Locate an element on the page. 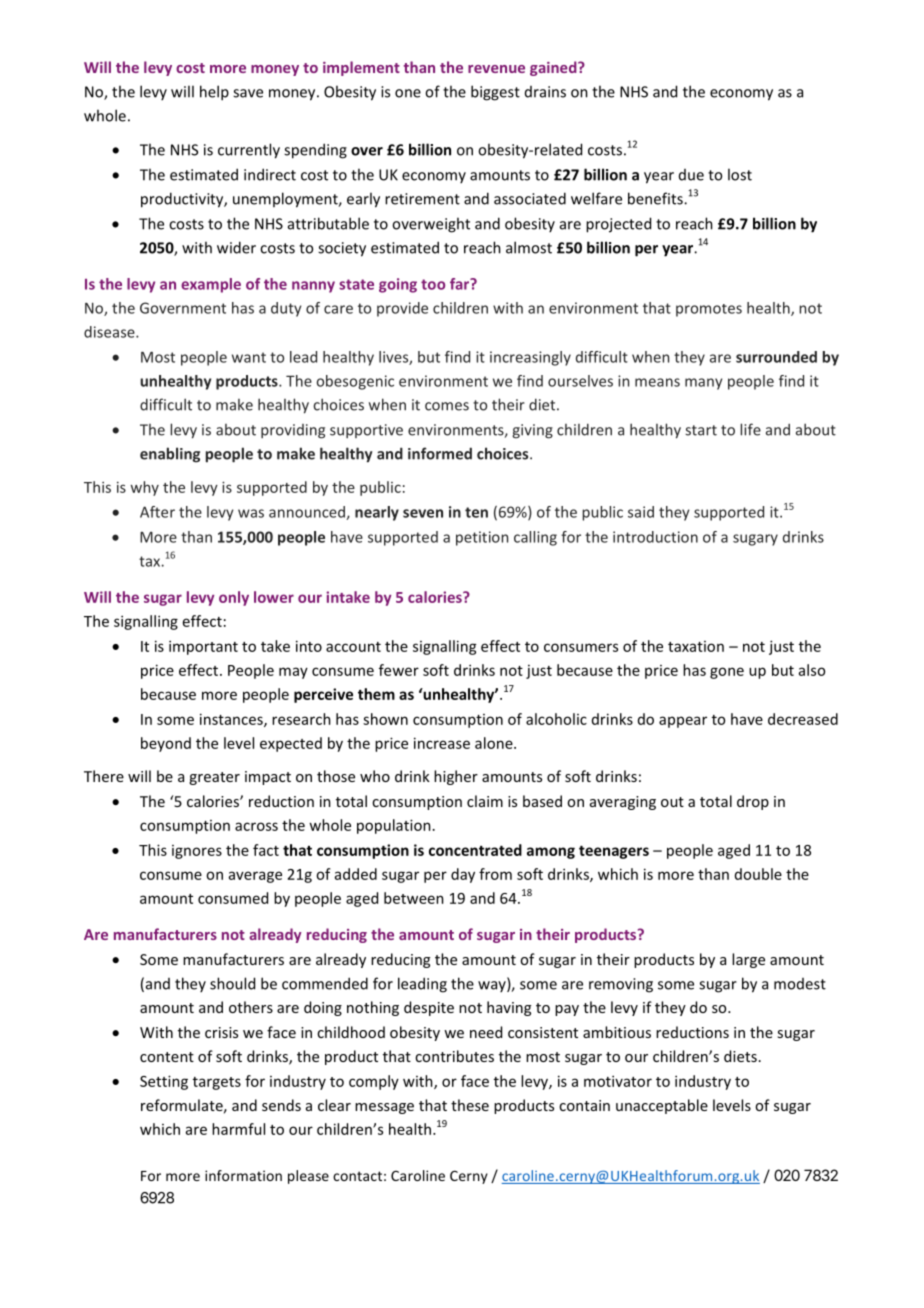 The image size is (924, 1308). lost is located at coordinates (740, 174).
